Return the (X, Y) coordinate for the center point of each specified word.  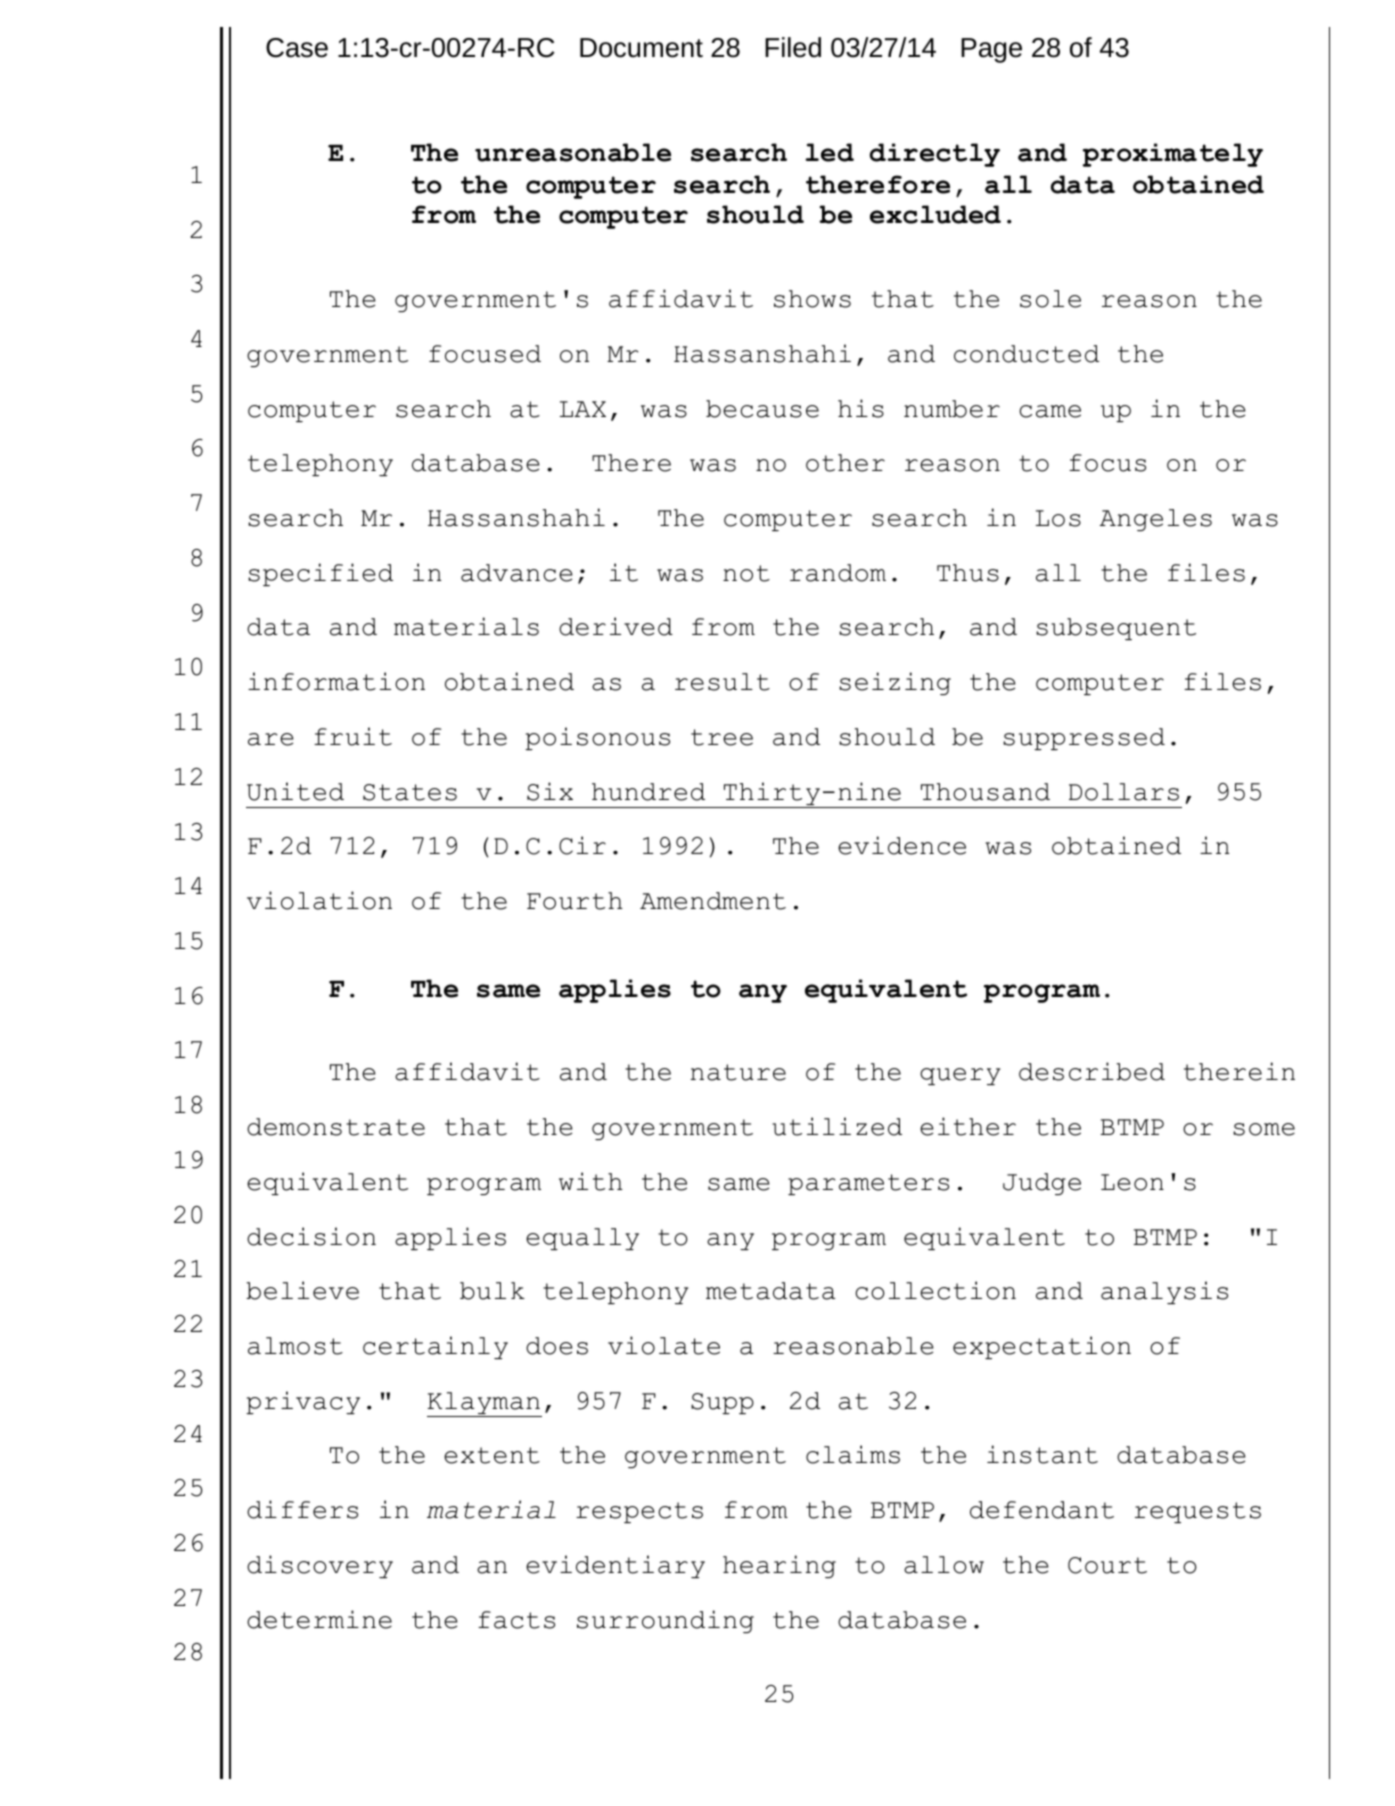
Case (297, 48)
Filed (793, 47)
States (410, 792)
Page (991, 50)
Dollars (1124, 792)
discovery (320, 1566)
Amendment (713, 901)
